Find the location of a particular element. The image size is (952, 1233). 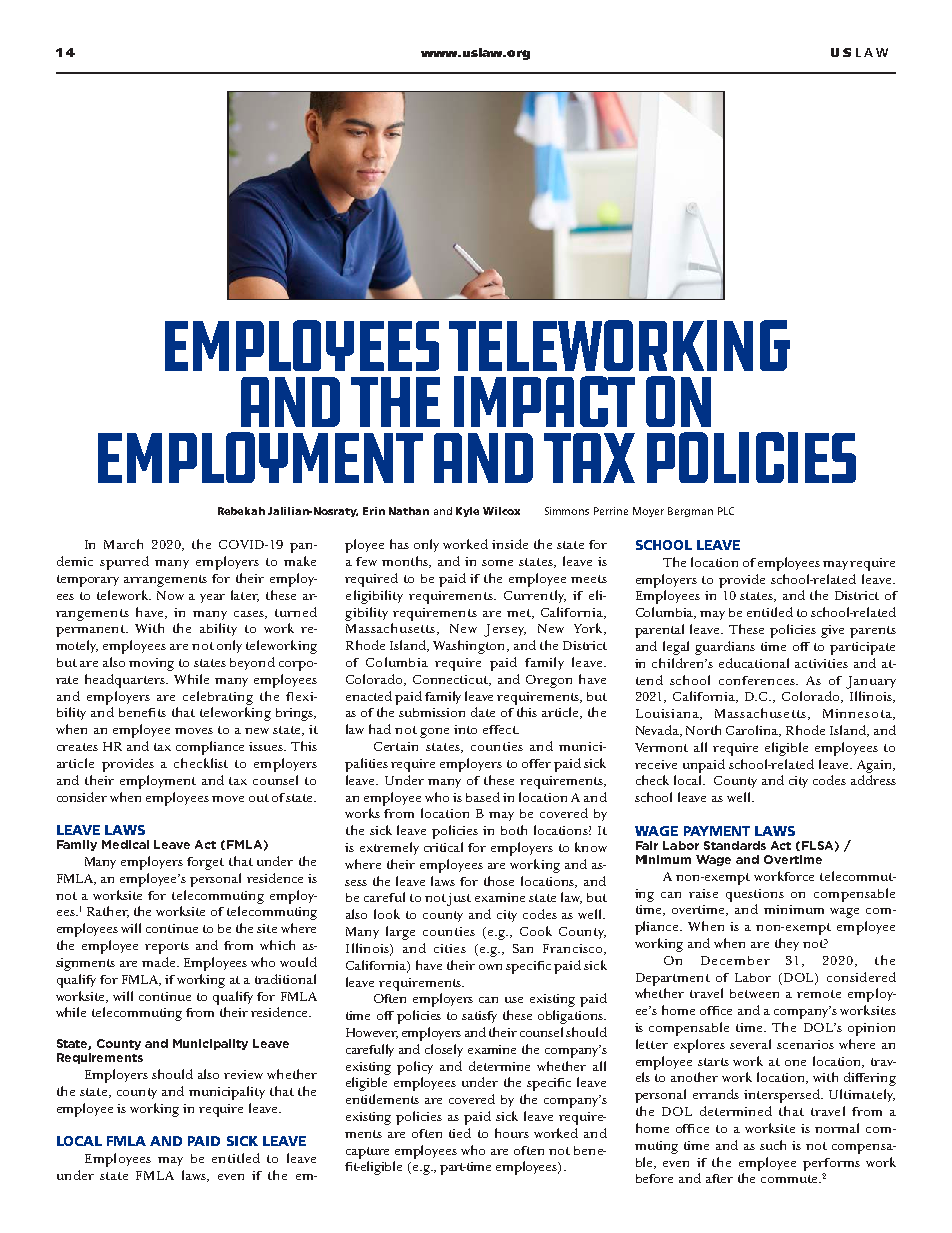

Rebekah is located at coordinates (241, 511).
